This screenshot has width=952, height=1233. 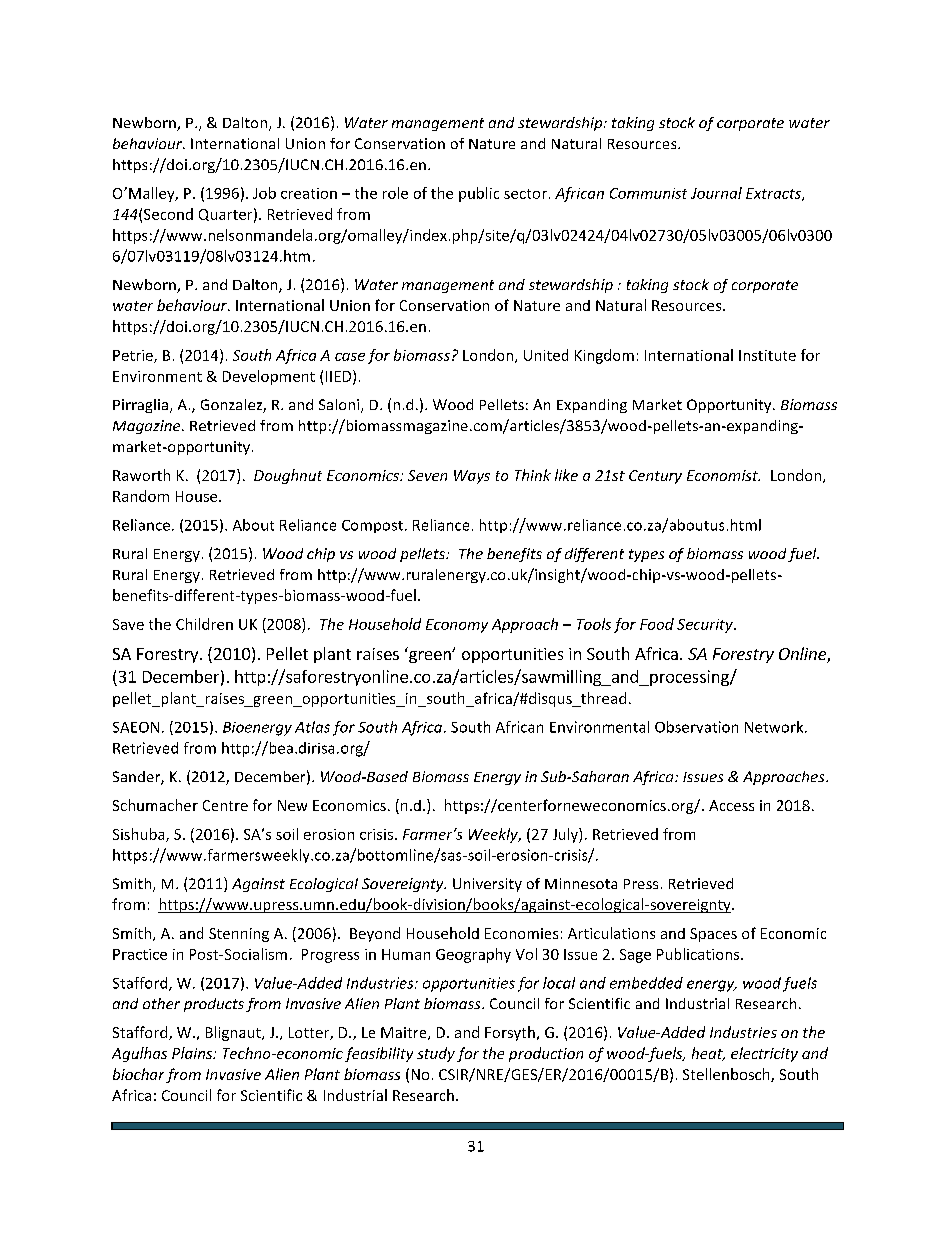 I want to click on role, so click(x=395, y=193).
